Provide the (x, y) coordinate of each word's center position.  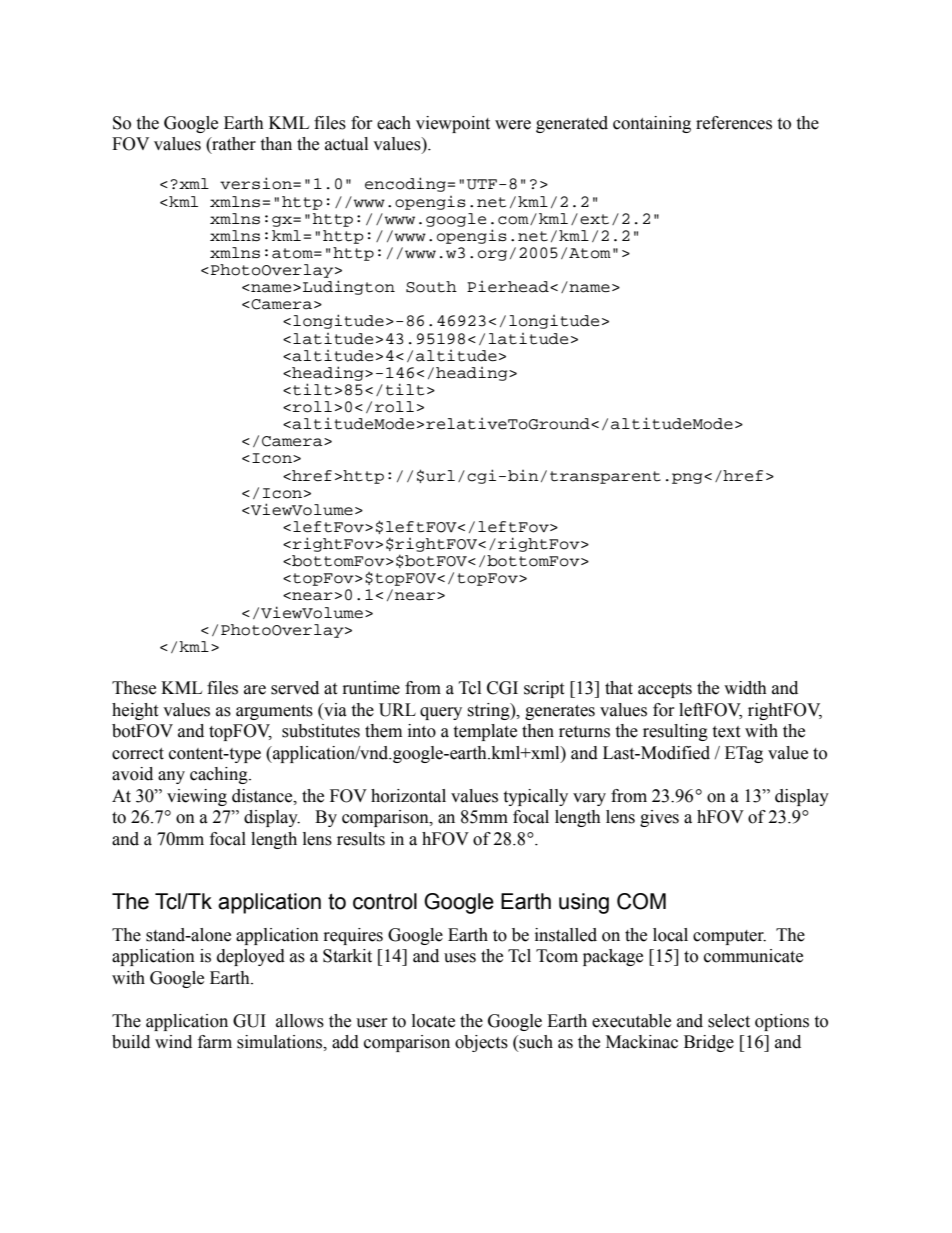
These (134, 688)
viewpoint (453, 124)
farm (215, 1042)
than (276, 144)
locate (433, 1021)
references (734, 123)
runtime (371, 688)
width (745, 688)
